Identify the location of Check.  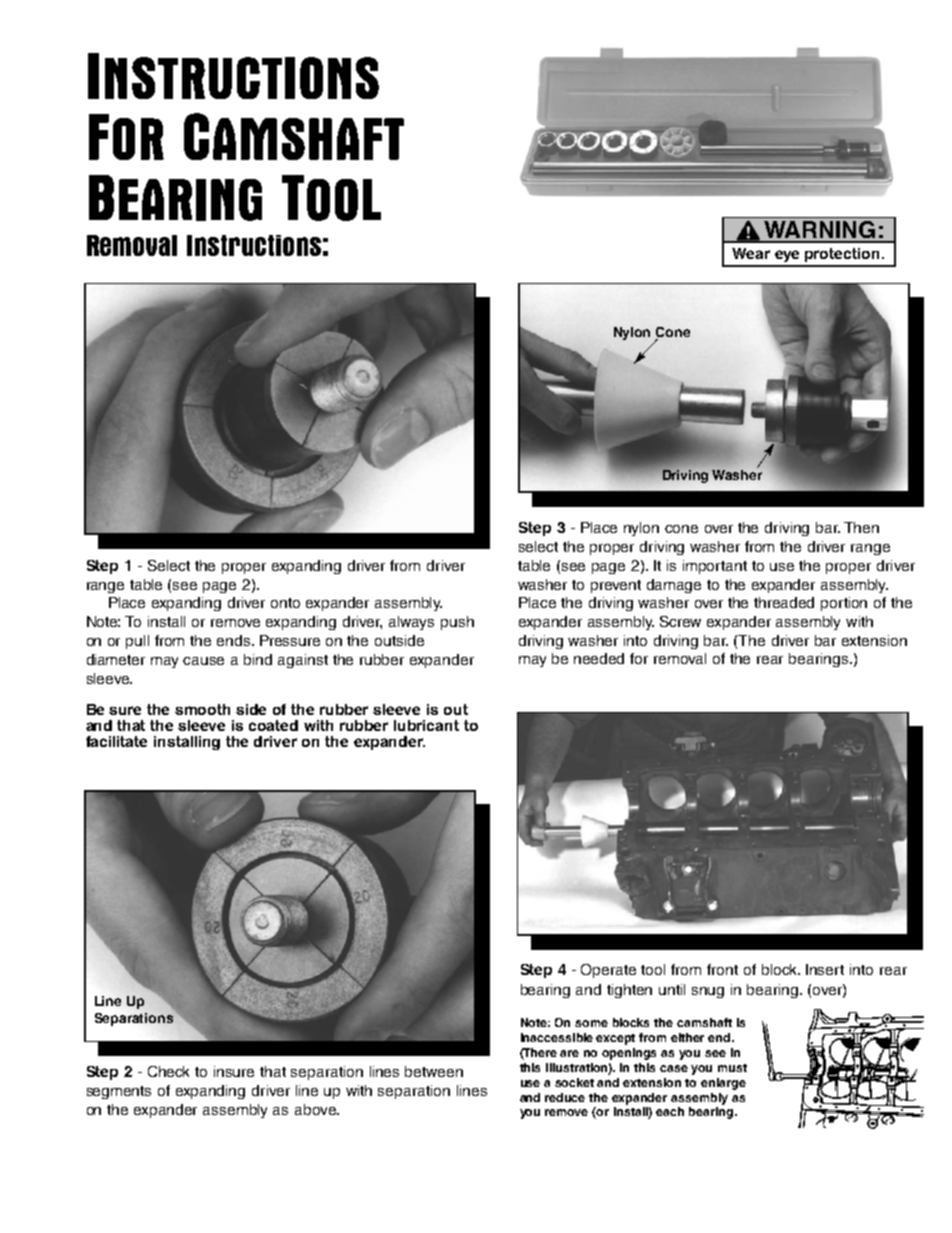
(168, 1071).
